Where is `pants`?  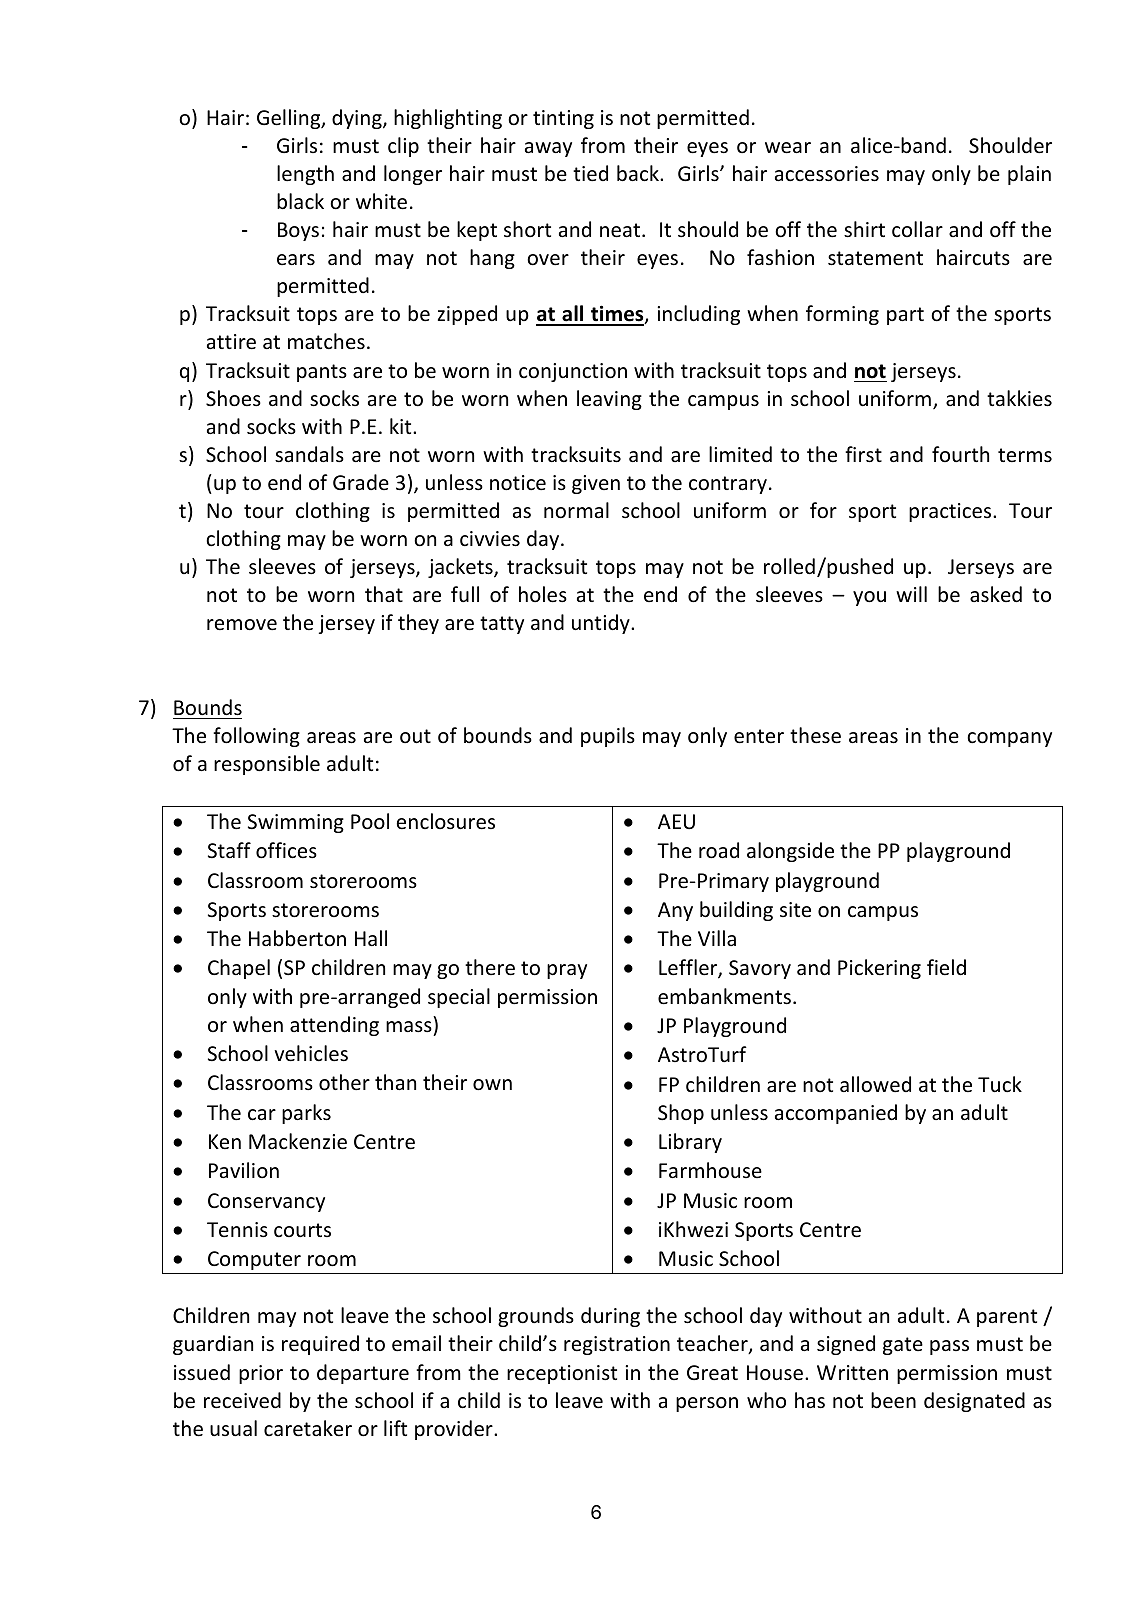
pants is located at coordinates (322, 373).
